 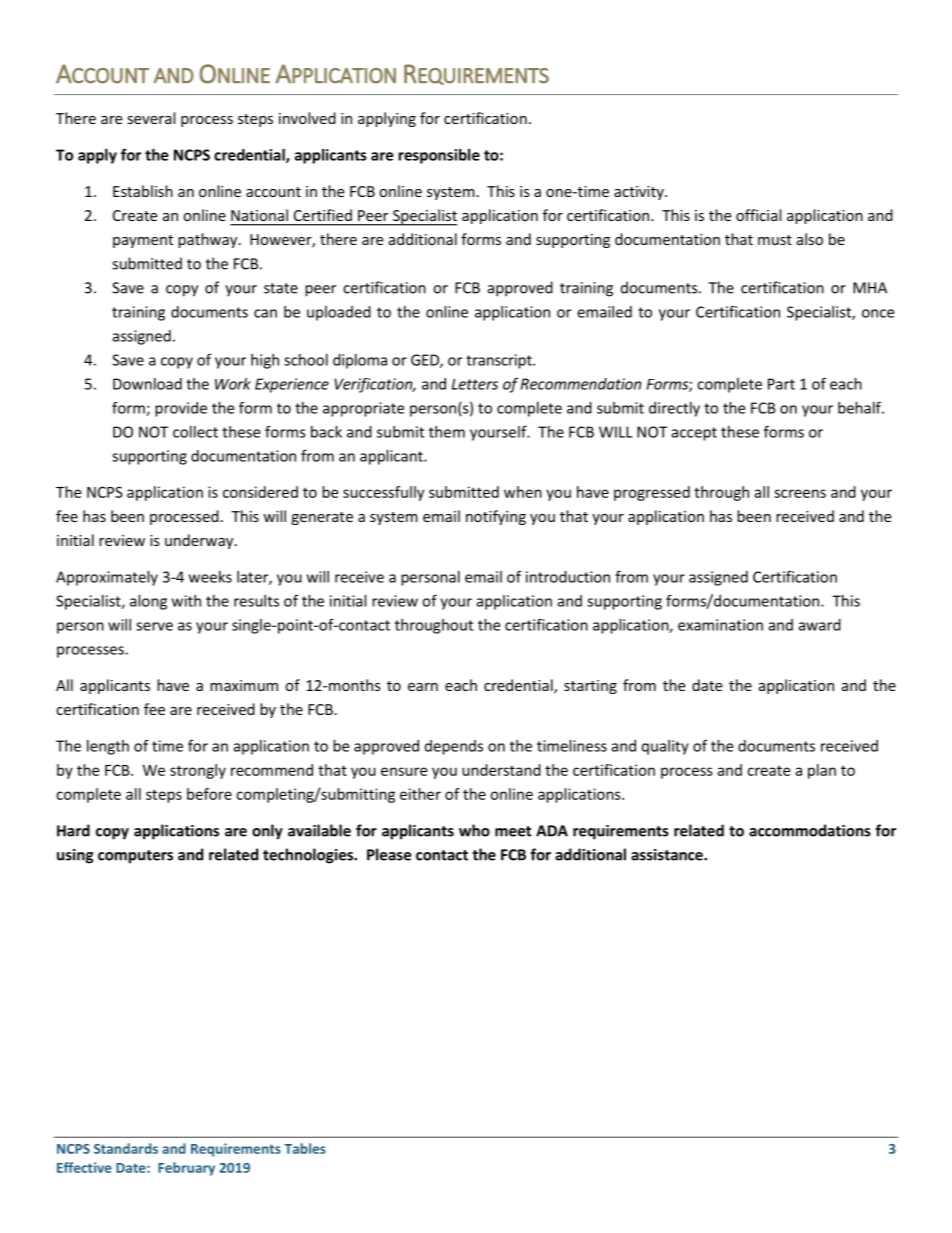 What do you see at coordinates (781, 384) in the screenshot?
I see `Part` at bounding box center [781, 384].
